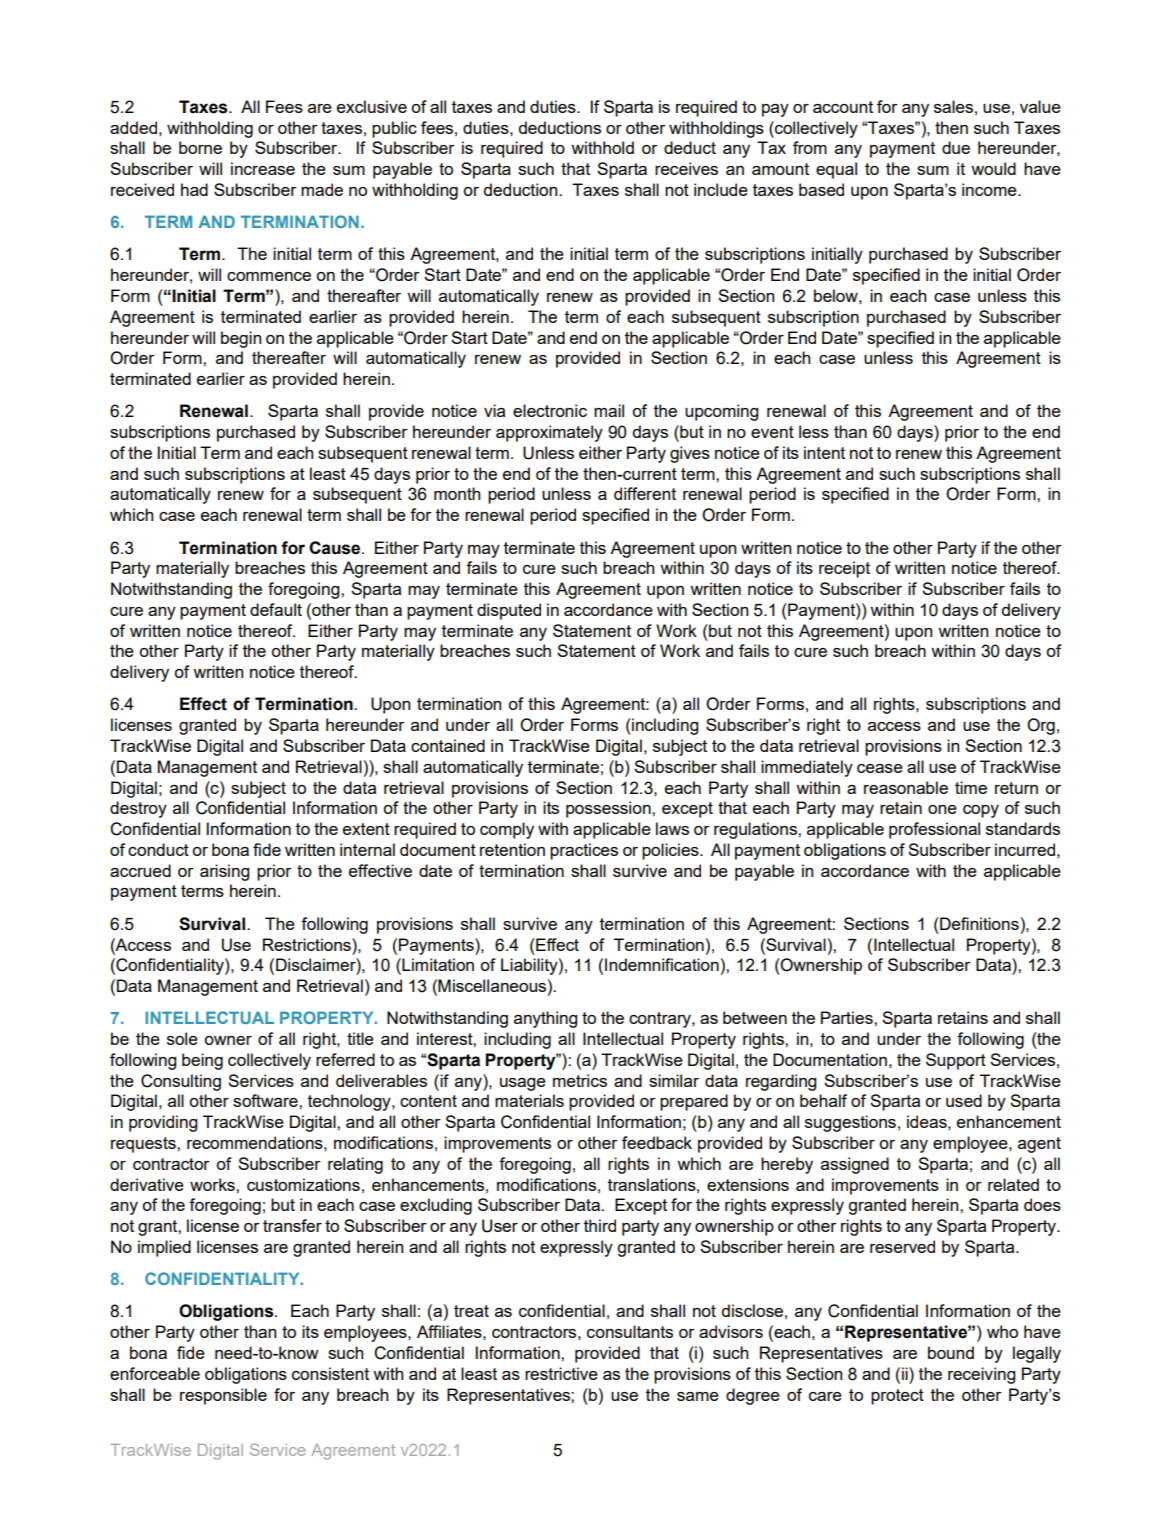  What do you see at coordinates (956, 147) in the screenshot?
I see `due` at bounding box center [956, 147].
